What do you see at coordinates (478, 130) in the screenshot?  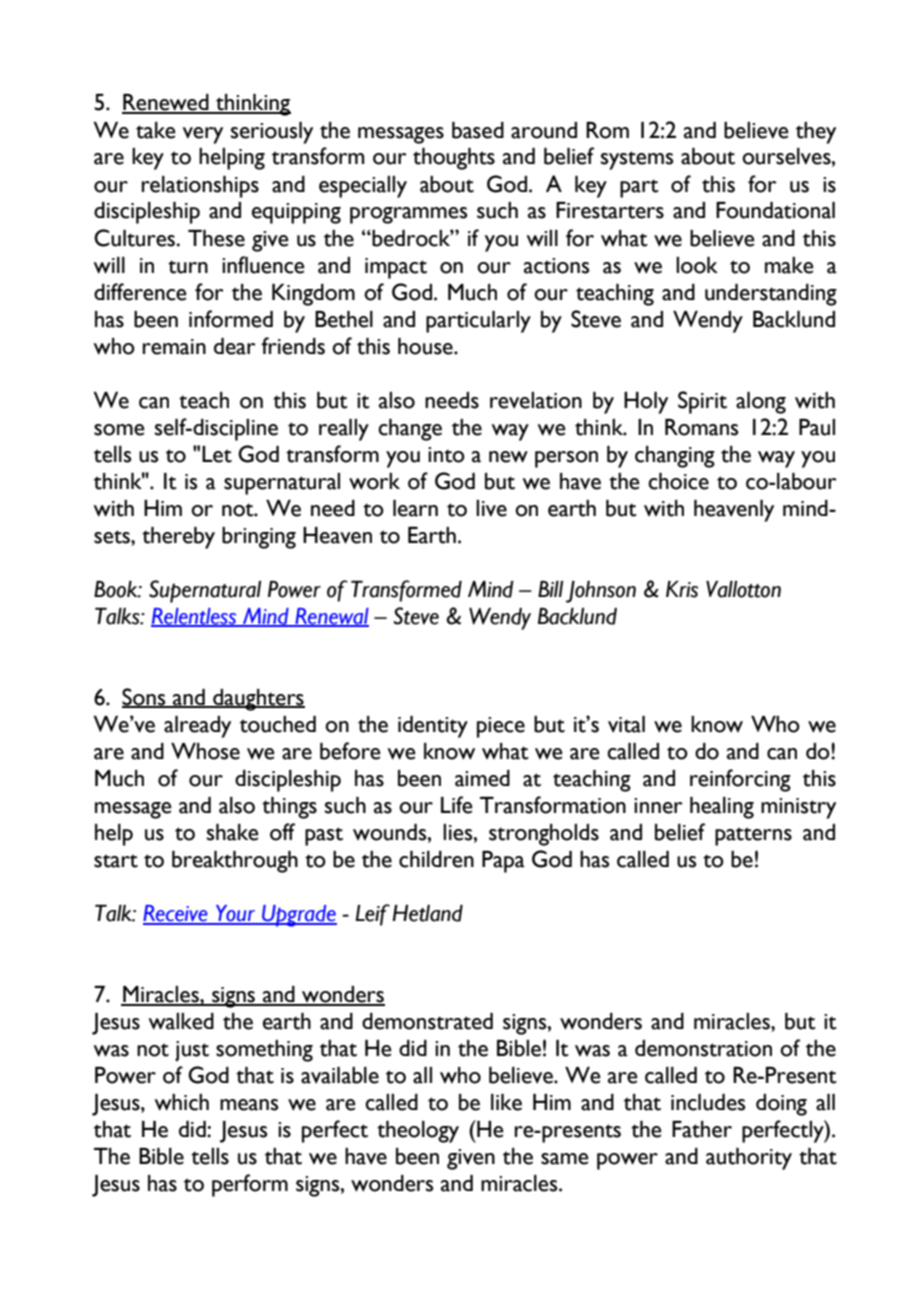 I see `based` at bounding box center [478, 130].
